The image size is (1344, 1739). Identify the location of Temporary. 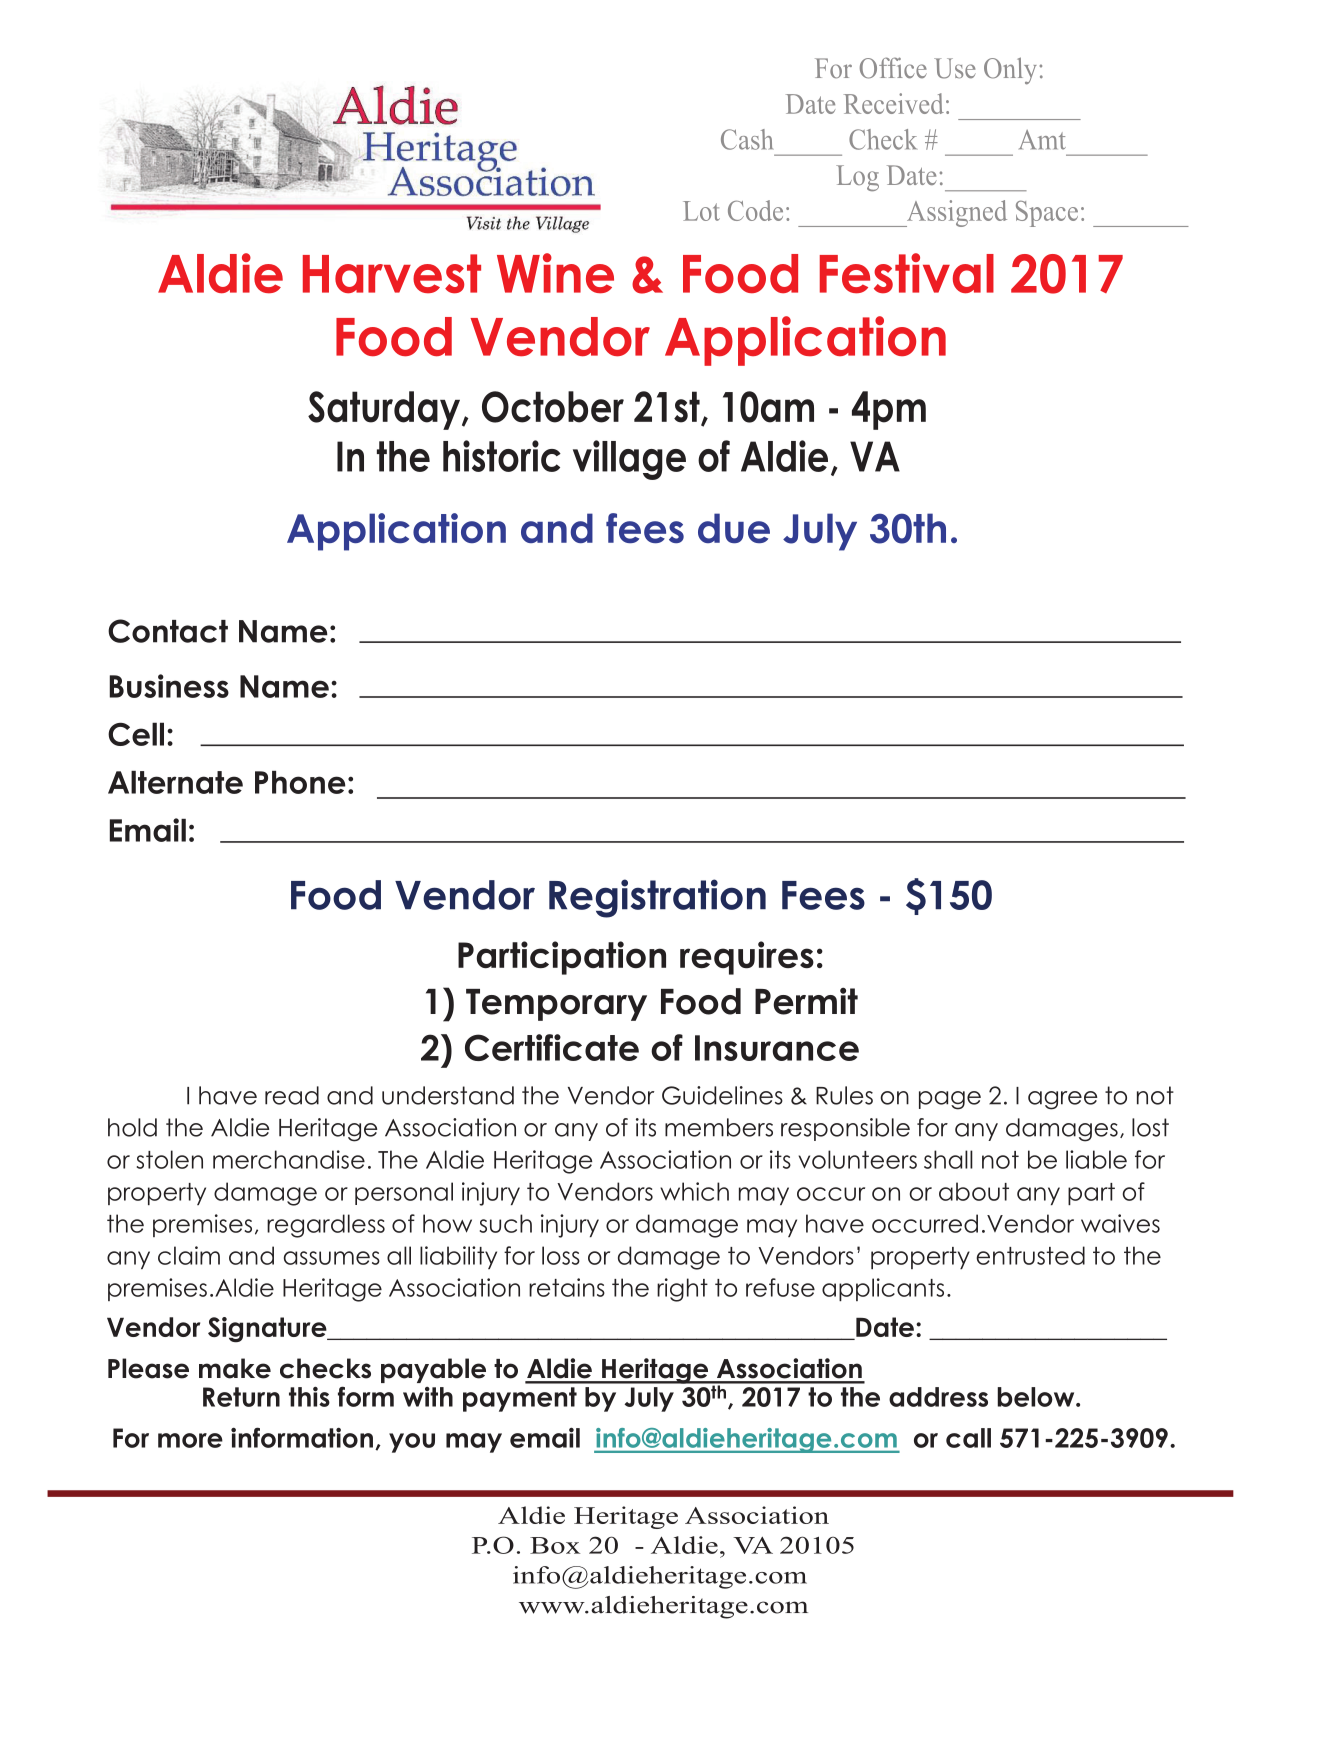
(556, 1005).
